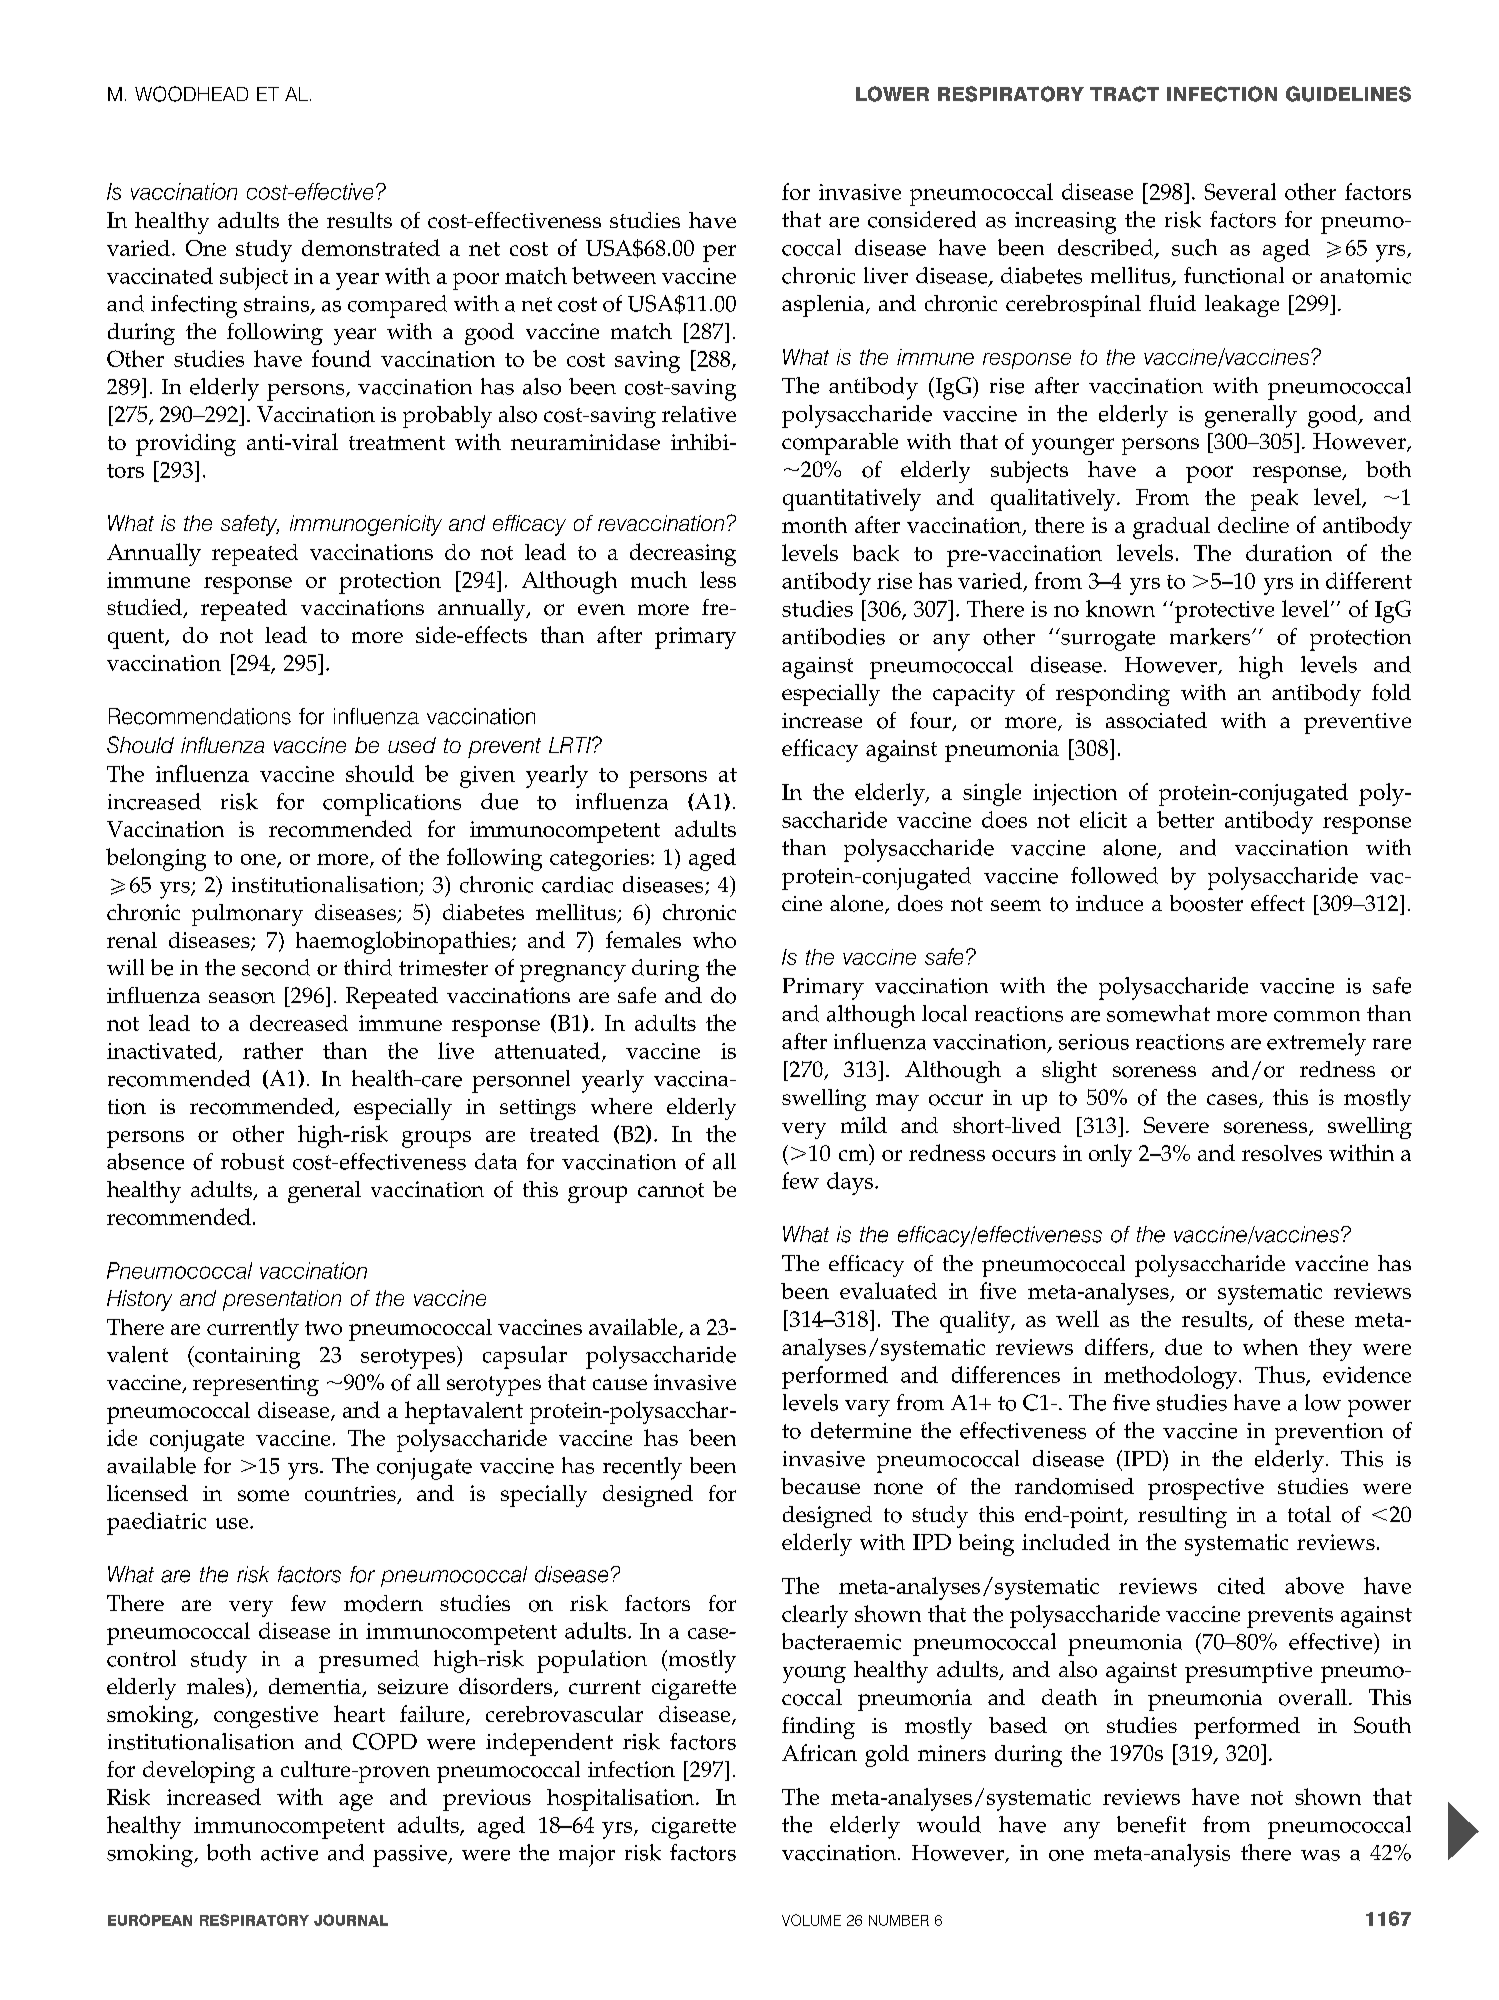 The image size is (1499, 2000). What do you see at coordinates (256, 1385) in the screenshot?
I see `representing` at bounding box center [256, 1385].
